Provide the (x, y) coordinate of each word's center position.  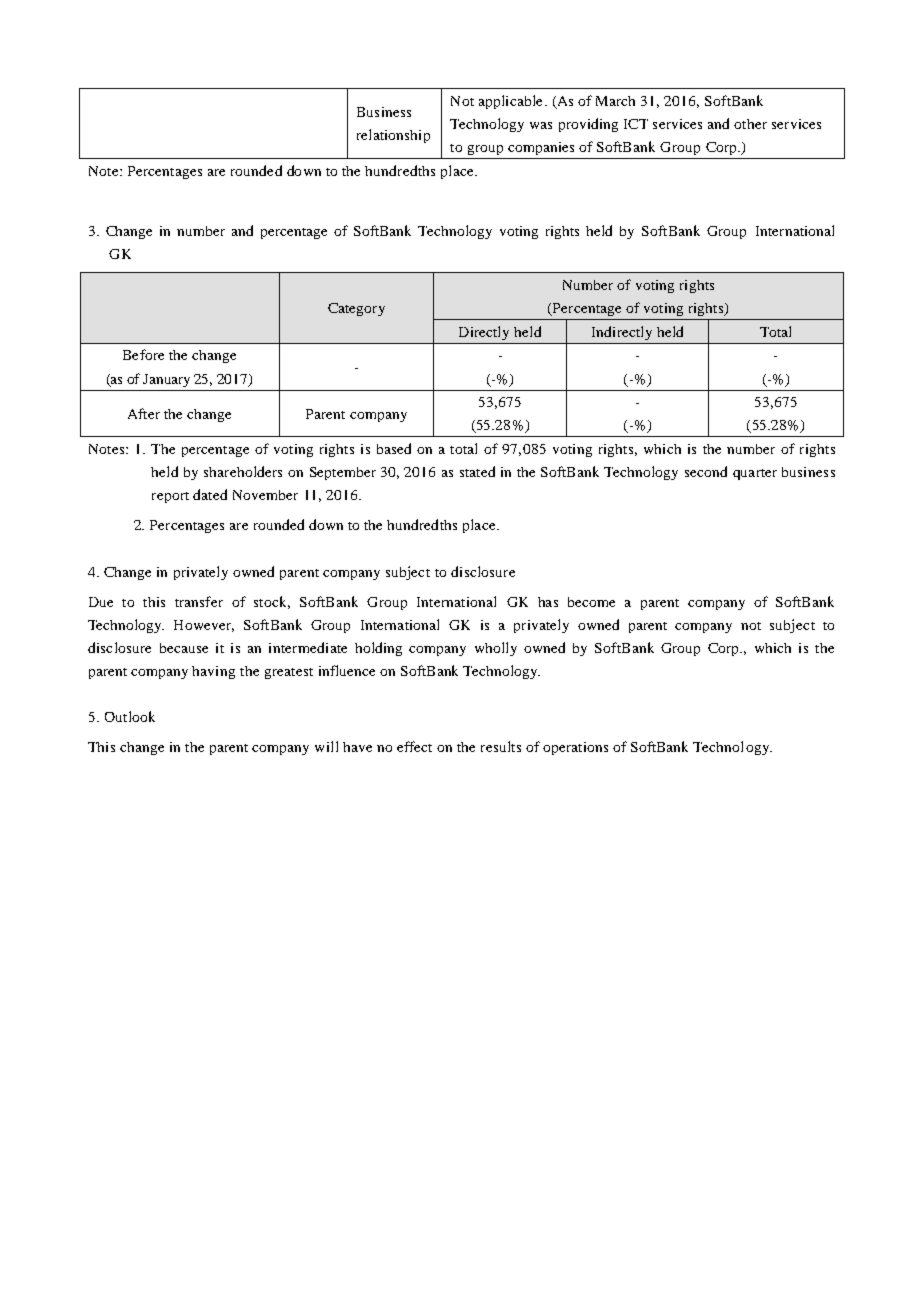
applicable (510, 102)
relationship (393, 136)
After (144, 413)
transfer (199, 601)
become (591, 602)
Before (143, 354)
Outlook (130, 716)
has (548, 602)
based (394, 448)
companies (541, 148)
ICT (636, 124)
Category (356, 309)
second (706, 471)
